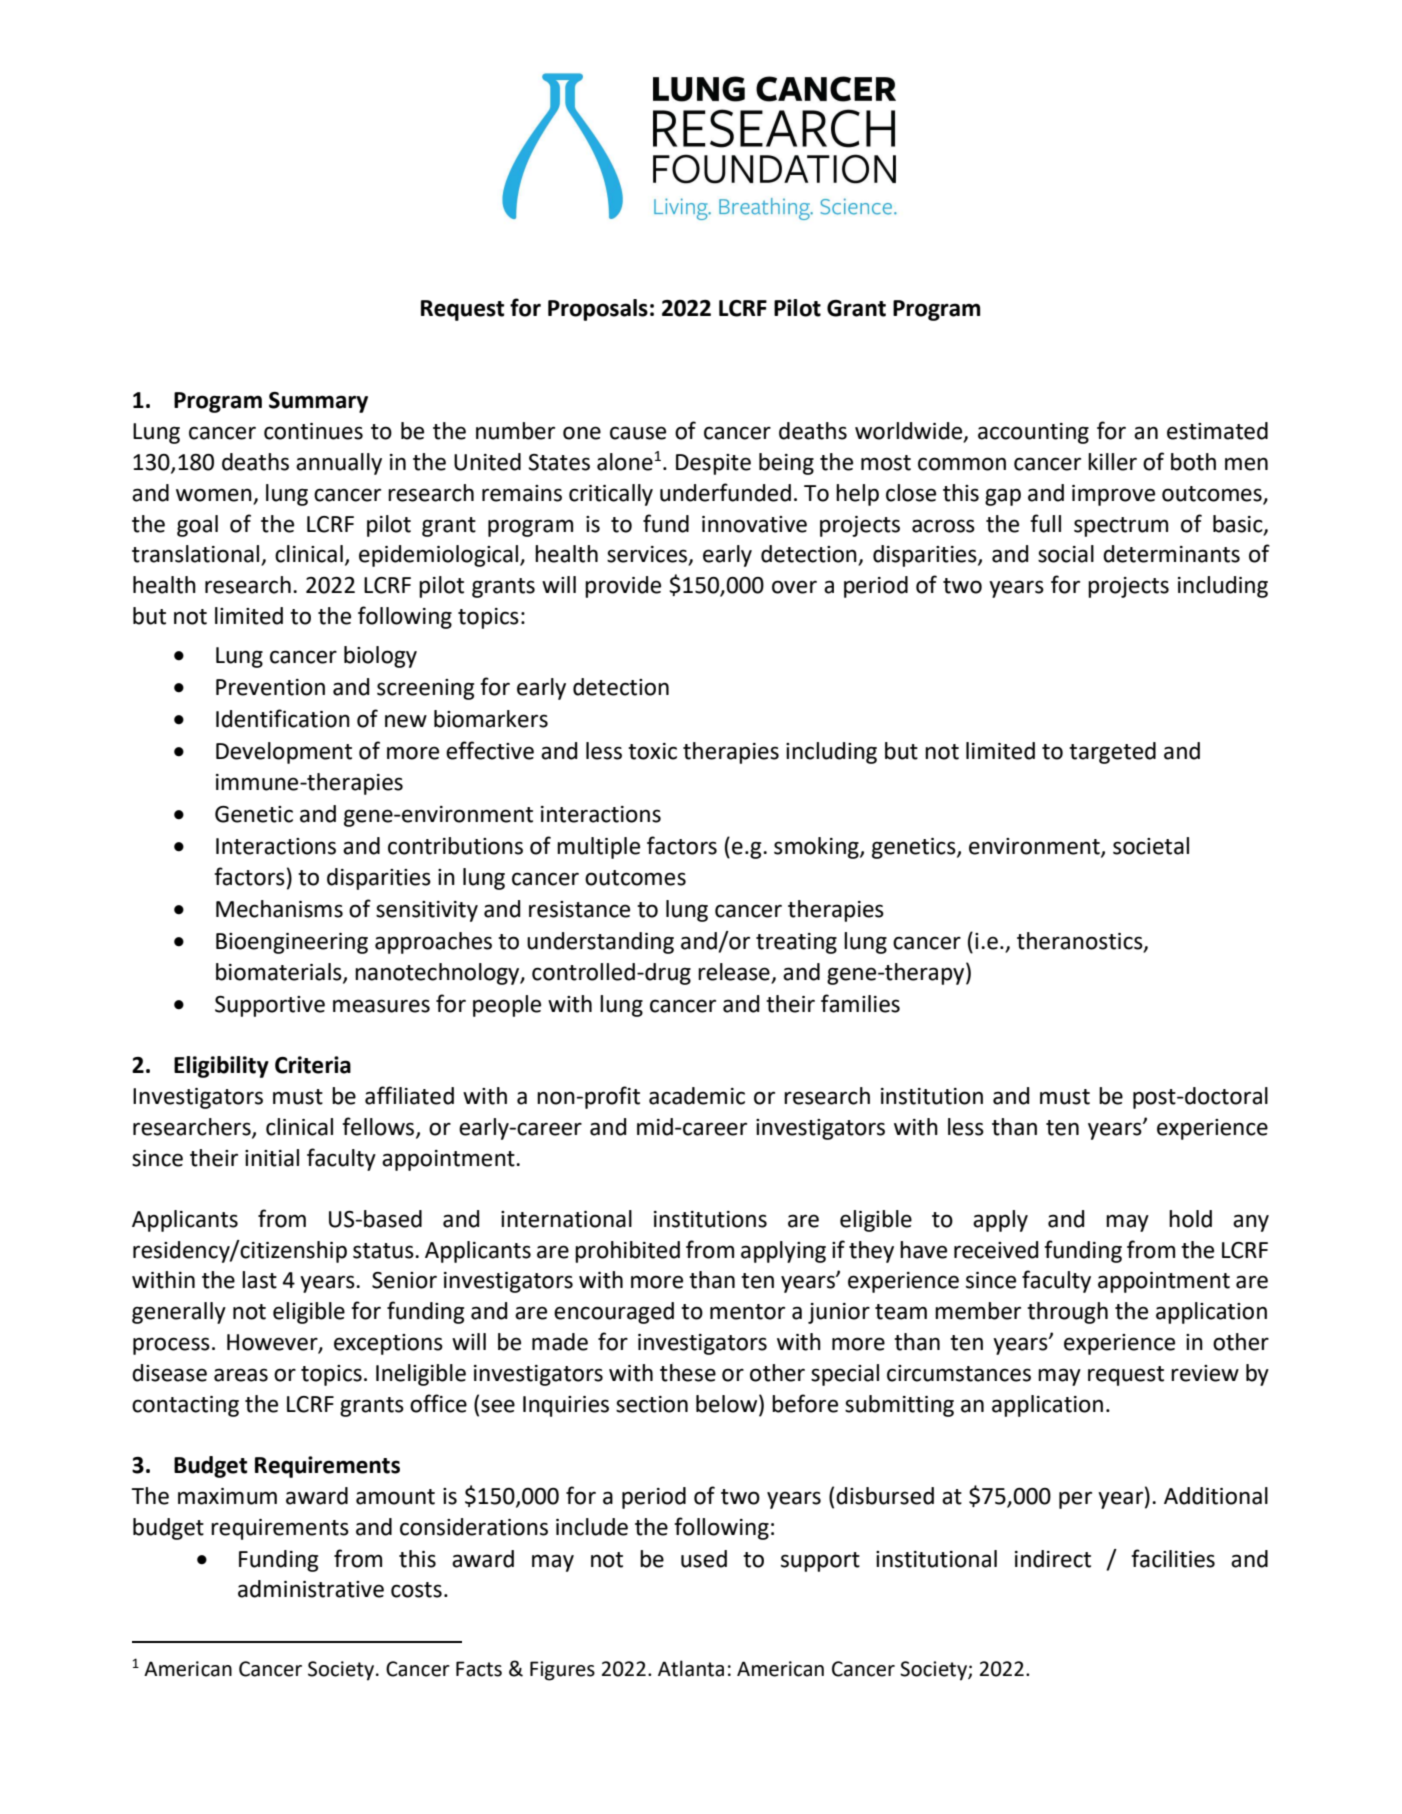 The width and height of the screenshot is (1402, 1814). I want to click on Proposals, so click(598, 310).
